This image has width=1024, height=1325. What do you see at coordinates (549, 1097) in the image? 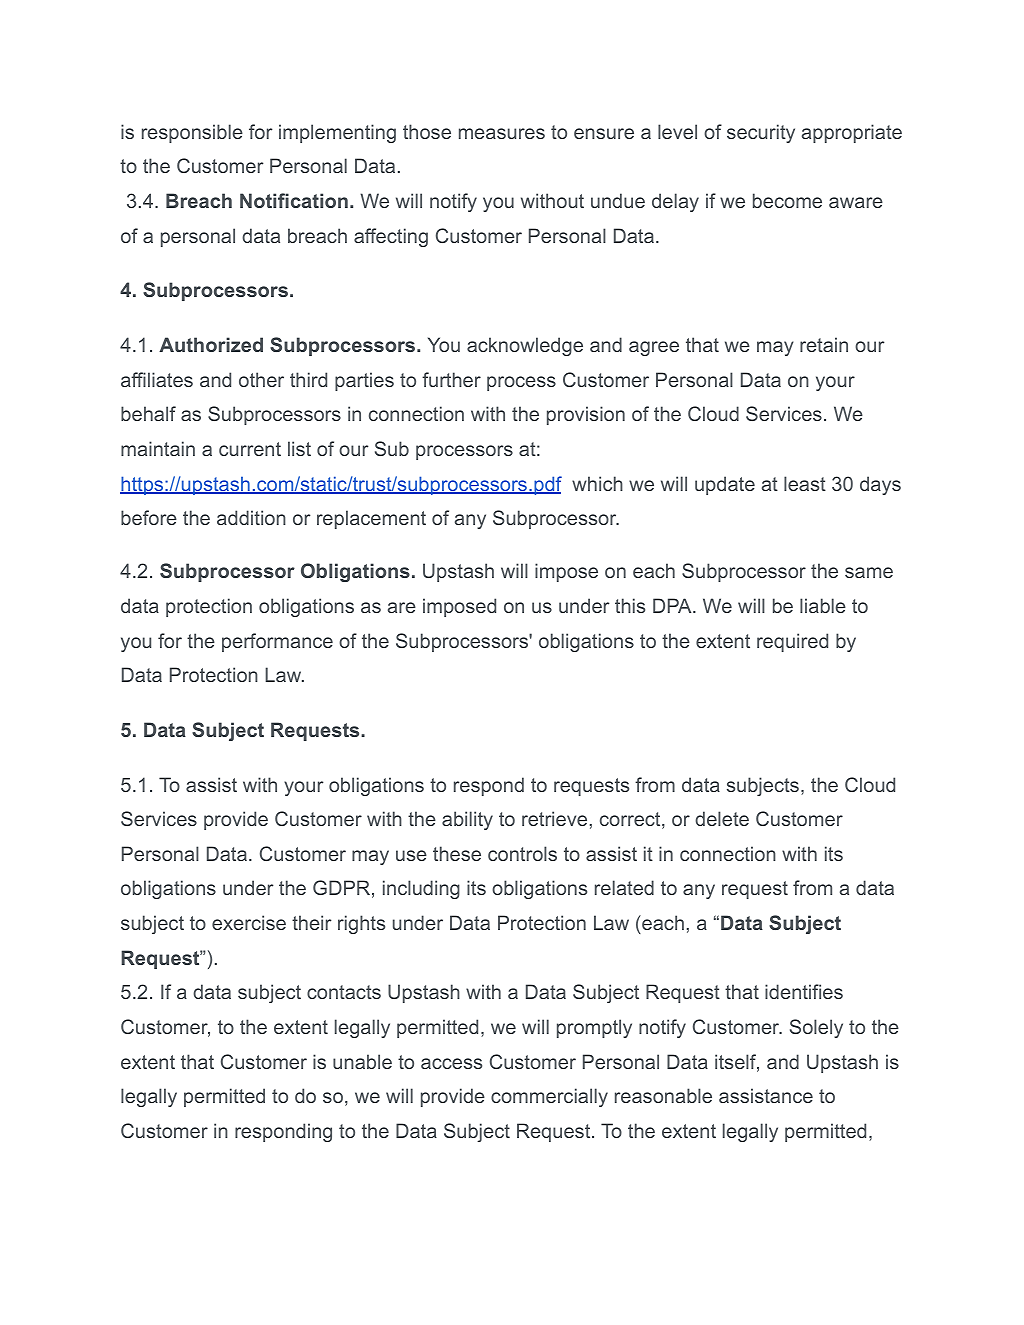
I see `commercially` at bounding box center [549, 1097].
